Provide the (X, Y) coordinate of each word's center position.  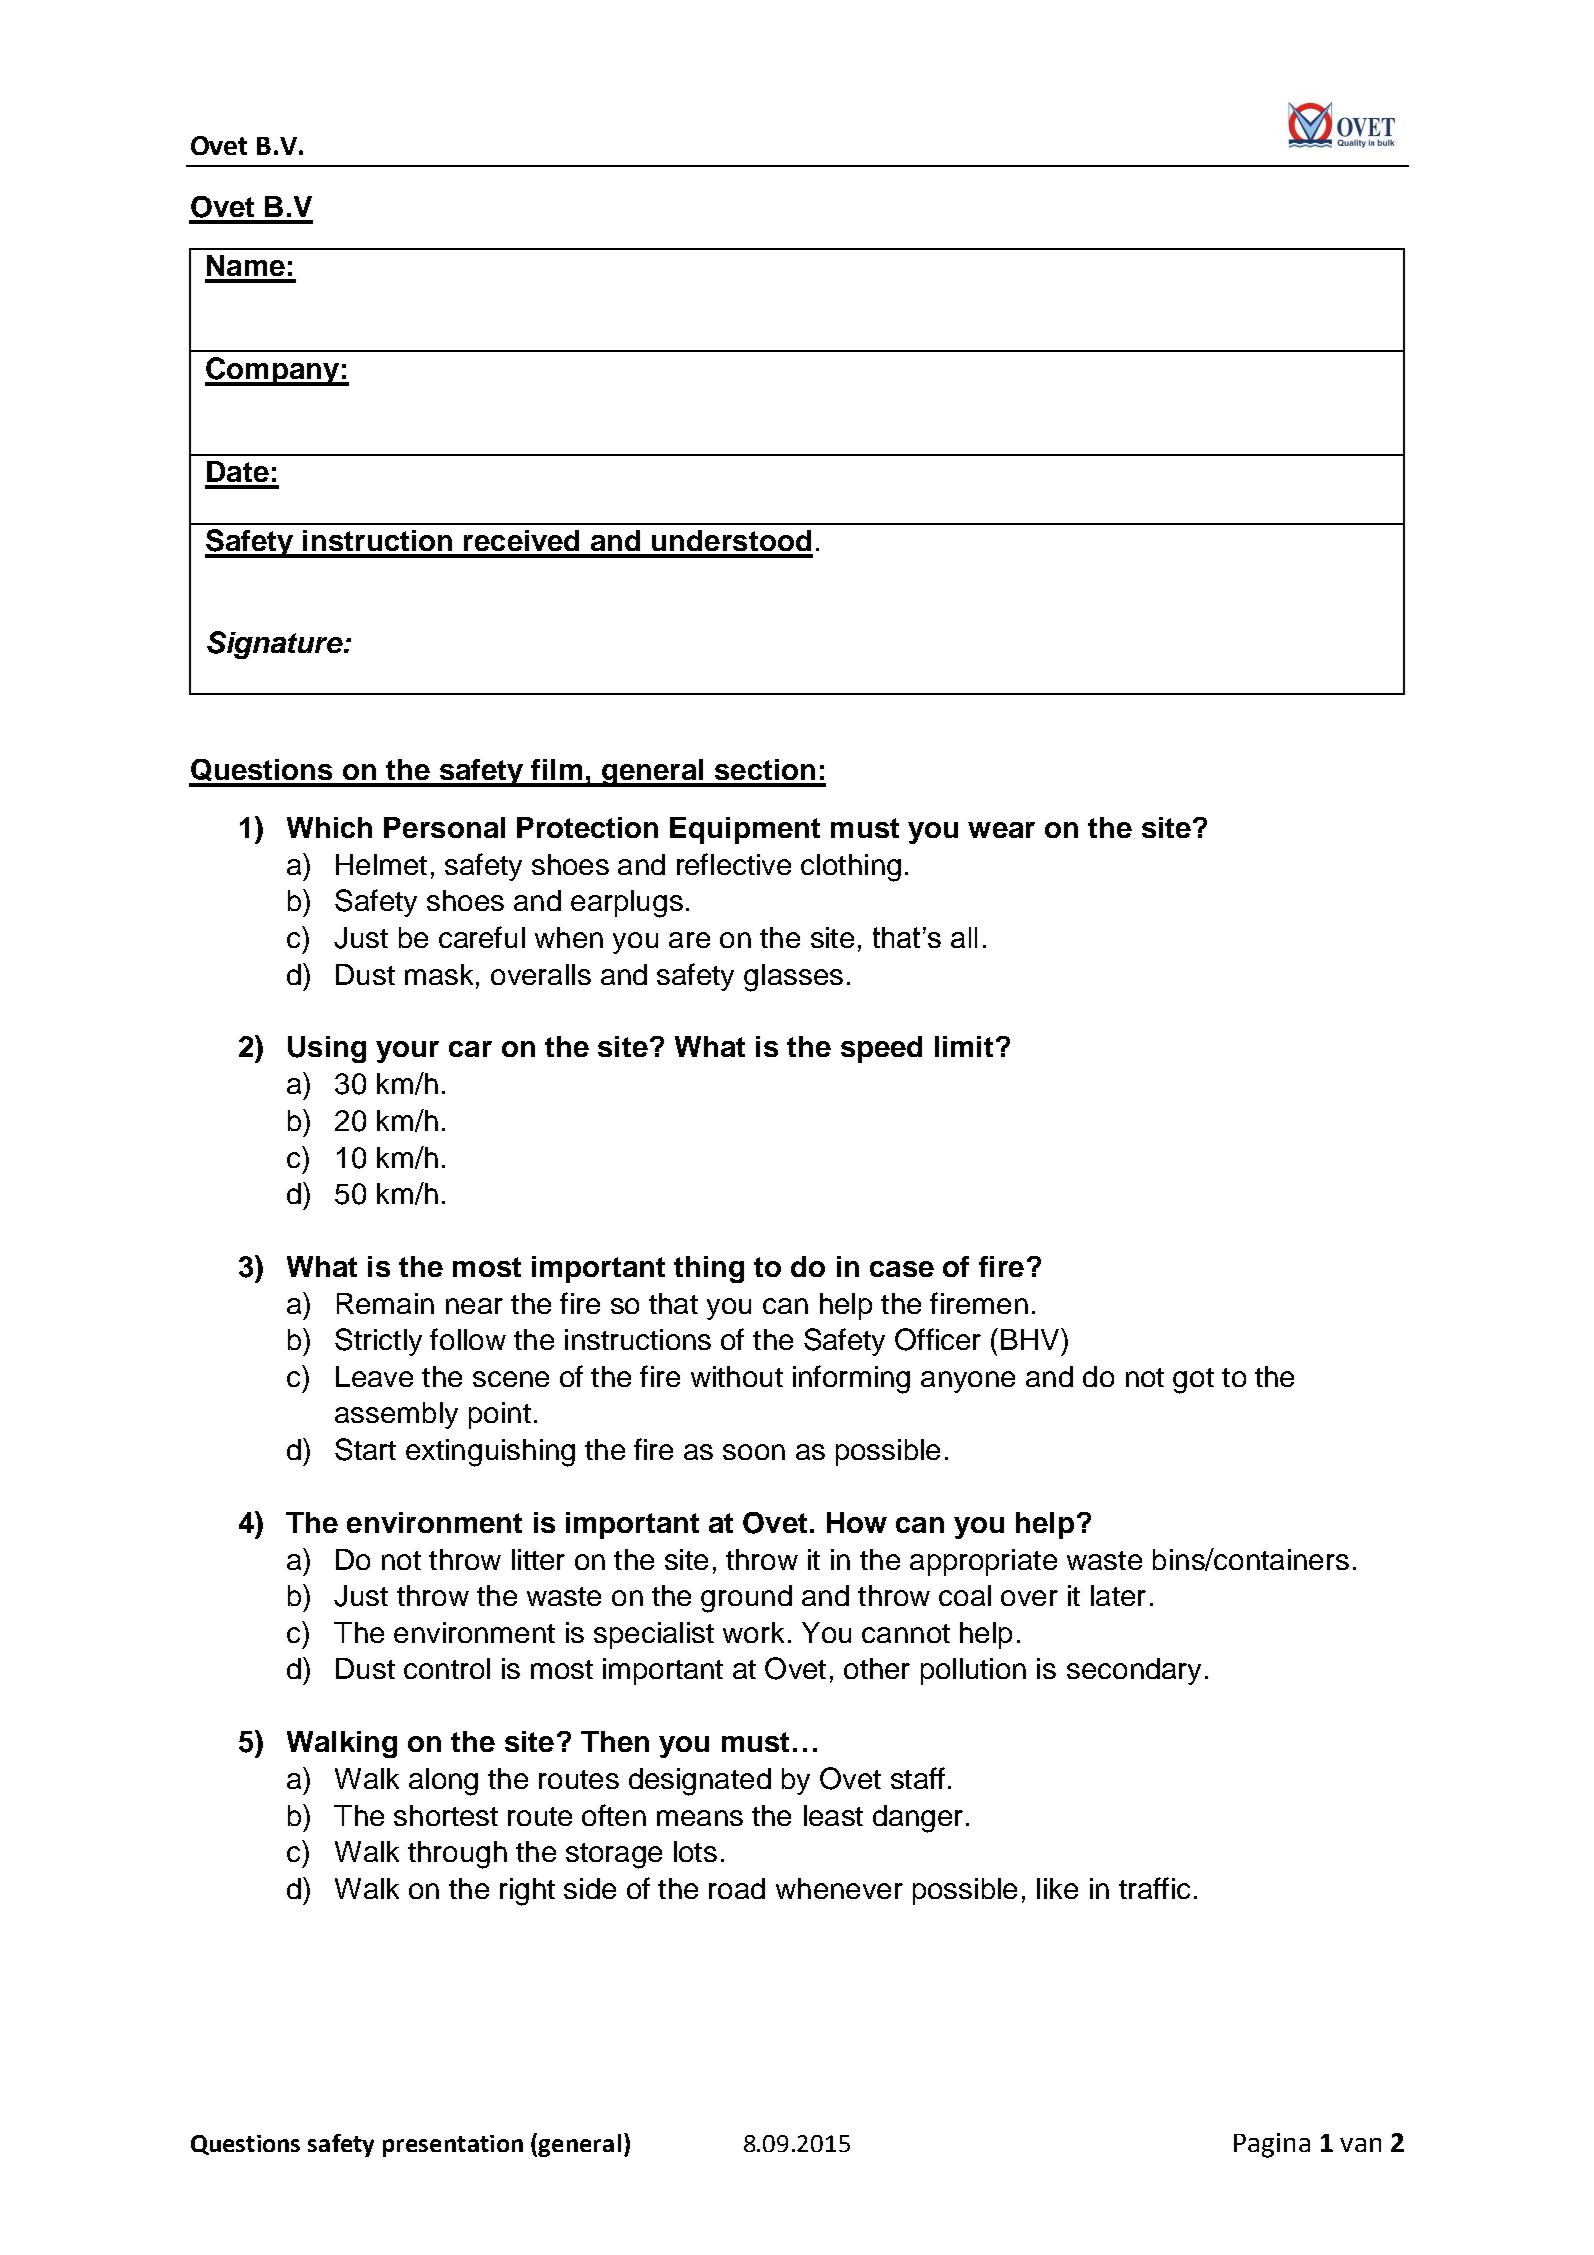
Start (365, 1449)
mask (439, 974)
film (556, 769)
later (1118, 1595)
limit (964, 1046)
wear (1001, 830)
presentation (453, 2146)
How (857, 1522)
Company (273, 371)
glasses (793, 978)
